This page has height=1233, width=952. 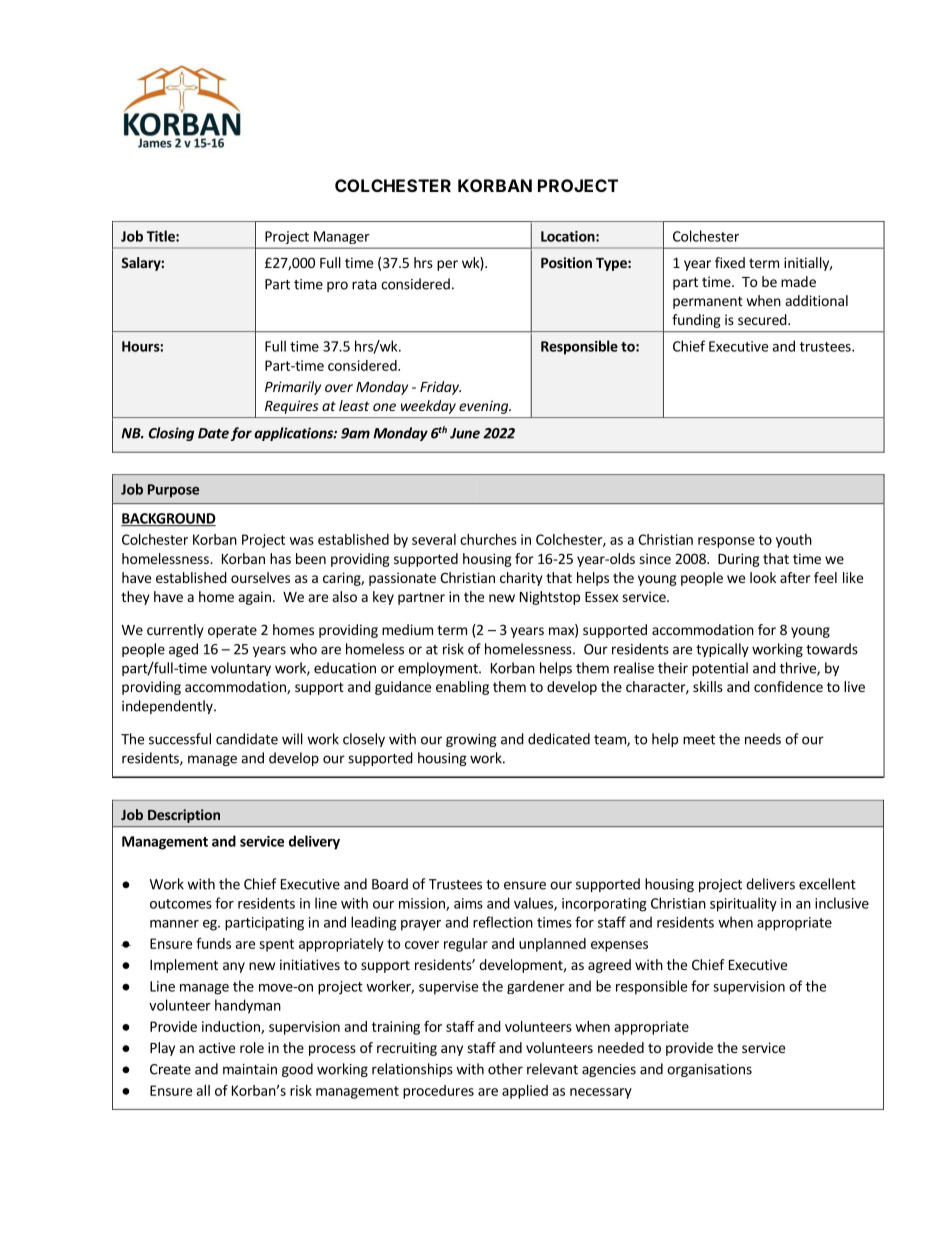 What do you see at coordinates (794, 541) in the page?
I see `youth` at bounding box center [794, 541].
